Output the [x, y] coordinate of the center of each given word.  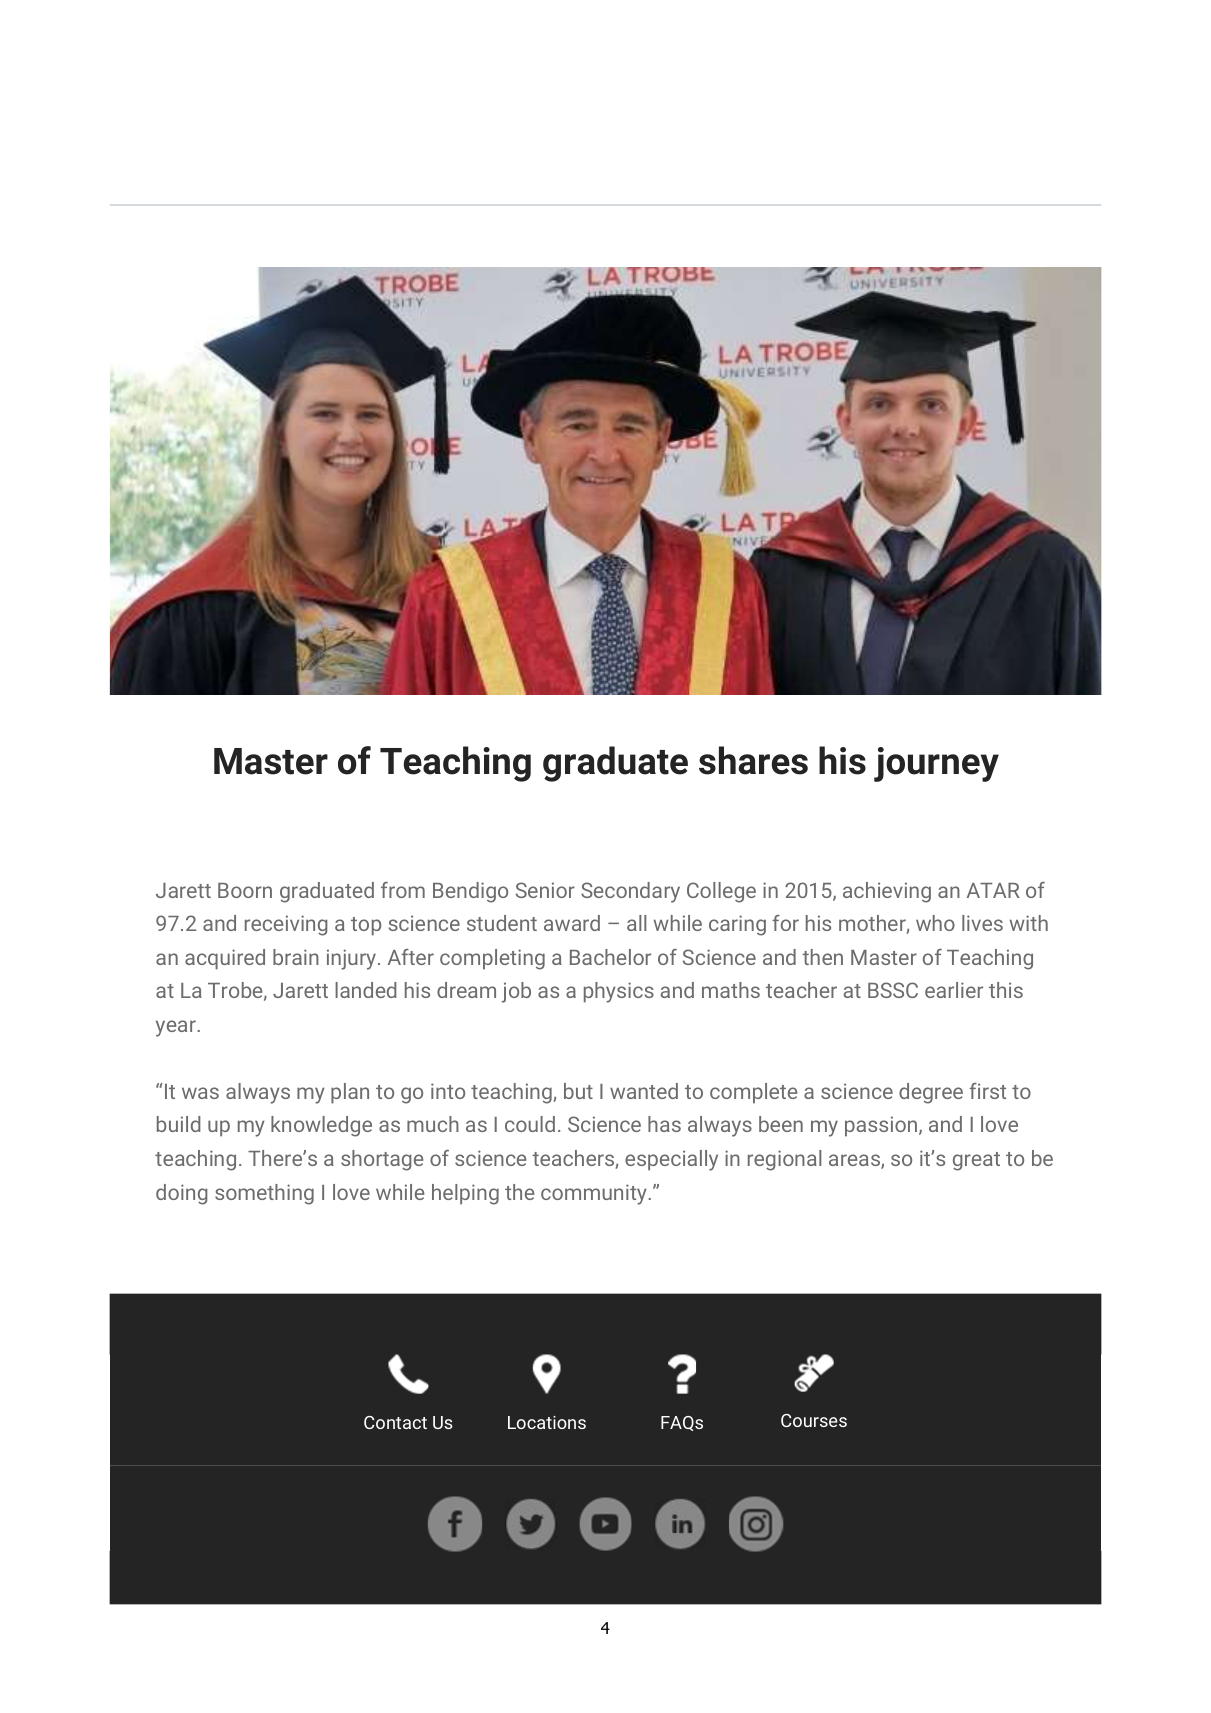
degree [931, 1093]
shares [753, 760]
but [578, 1091]
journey [936, 764]
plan [350, 1093]
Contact [395, 1422]
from [403, 890]
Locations [547, 1422]
